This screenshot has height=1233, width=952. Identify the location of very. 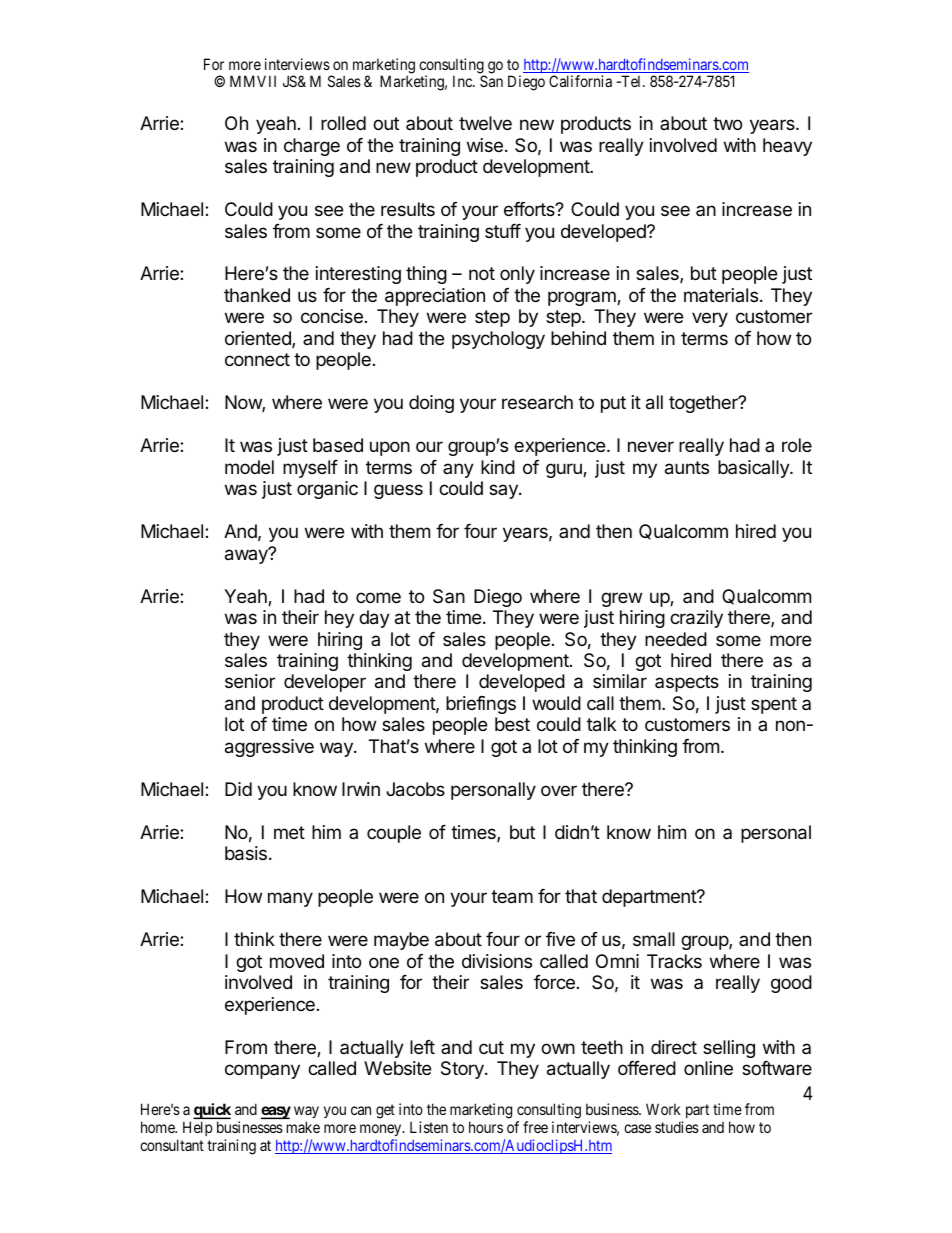
(710, 319).
